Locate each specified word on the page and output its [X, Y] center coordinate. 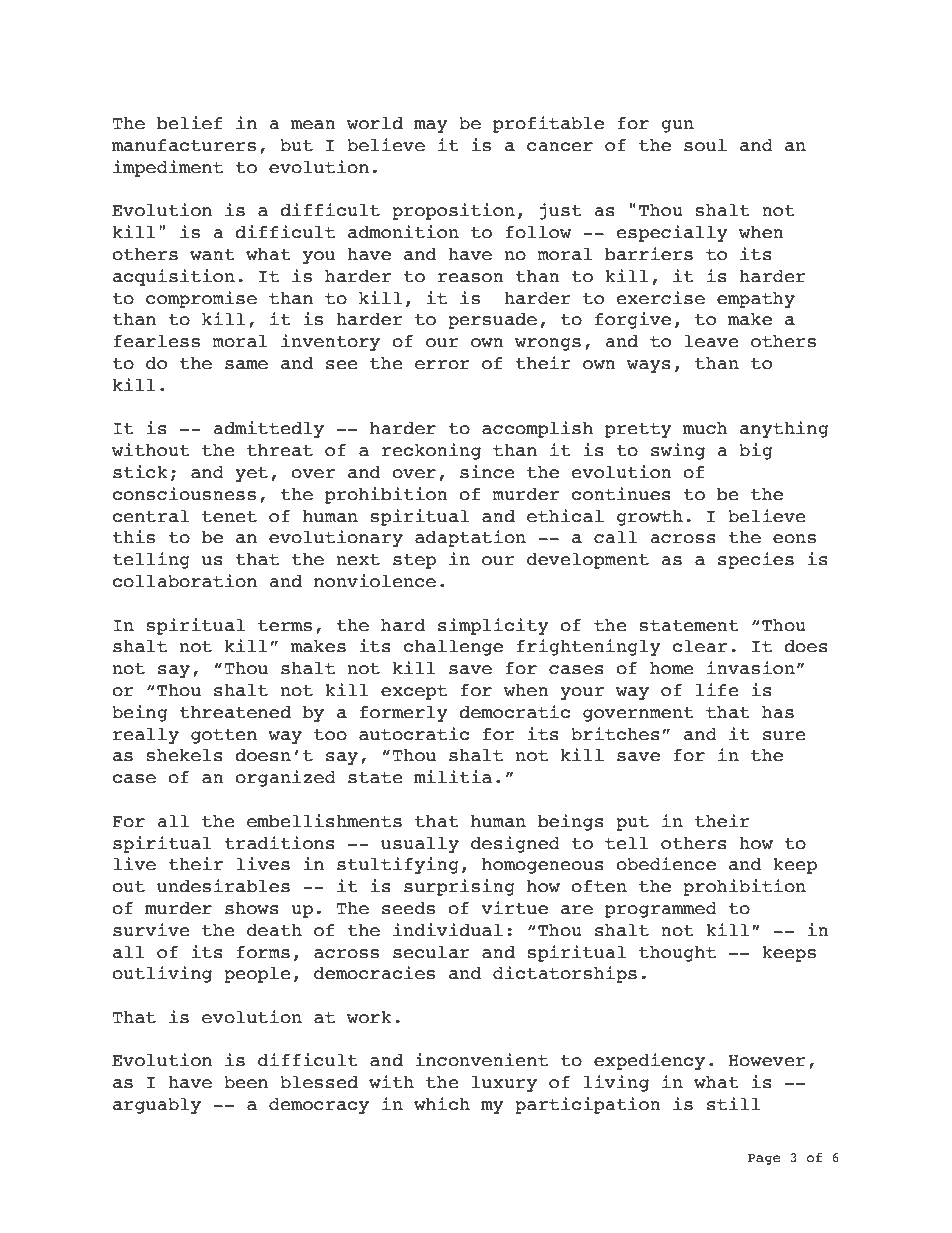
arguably [157, 1106]
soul [705, 145]
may [431, 126]
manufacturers [184, 145]
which [442, 1104]
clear [699, 646]
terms [285, 626]
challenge [453, 648]
